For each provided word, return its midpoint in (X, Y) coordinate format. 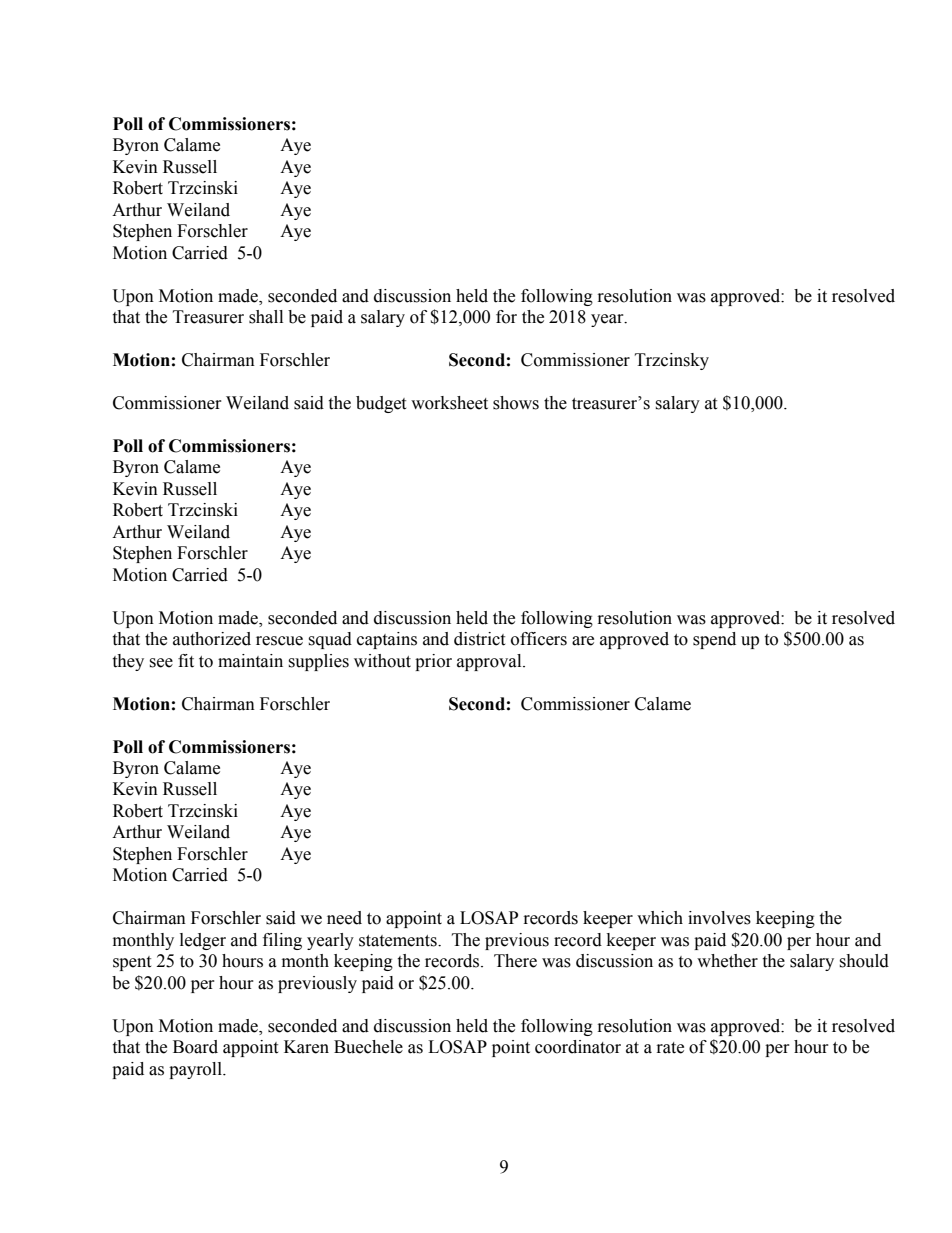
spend (714, 640)
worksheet (449, 403)
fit (186, 661)
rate (670, 1048)
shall (266, 317)
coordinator (578, 1047)
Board (195, 1047)
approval (490, 662)
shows (516, 403)
